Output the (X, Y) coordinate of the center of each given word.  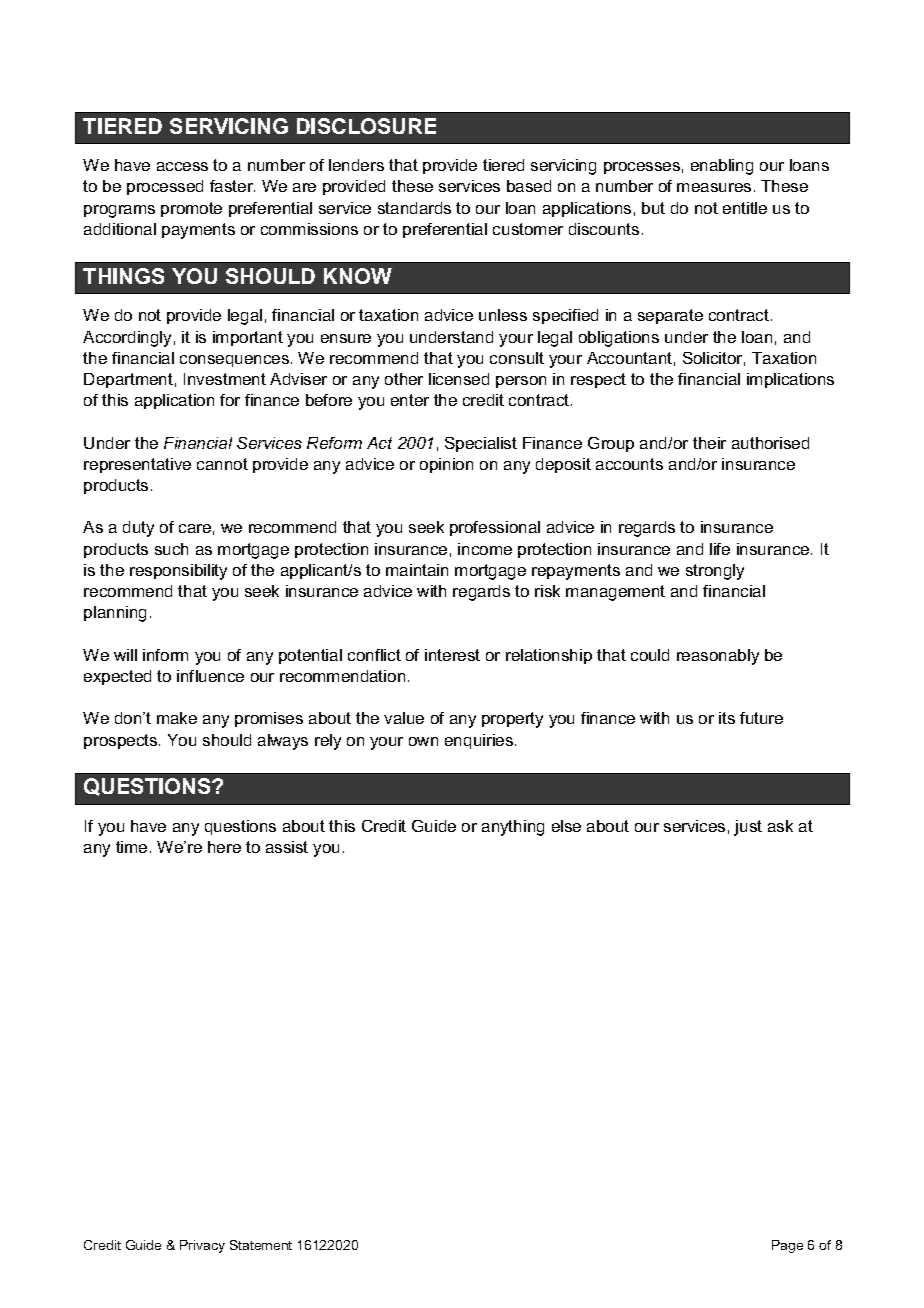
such (171, 549)
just (748, 828)
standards (414, 208)
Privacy (202, 1246)
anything (513, 828)
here (224, 847)
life (720, 549)
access (182, 166)
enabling (722, 167)
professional (495, 528)
